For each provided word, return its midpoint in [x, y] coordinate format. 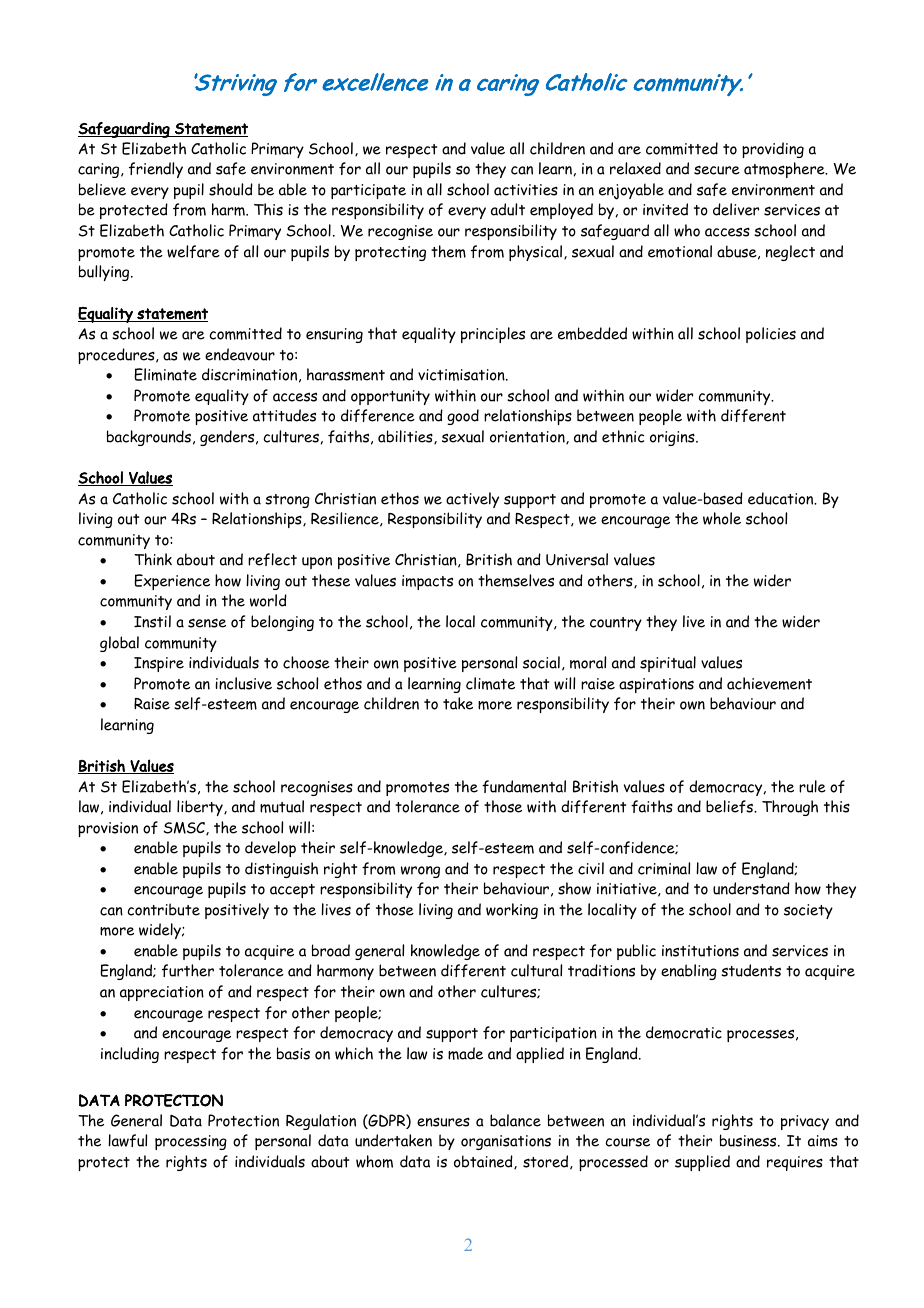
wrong [420, 872]
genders [228, 438]
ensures [443, 1122]
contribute [163, 909]
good [463, 417]
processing [191, 1142]
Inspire [159, 664]
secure [717, 170]
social [541, 662]
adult [508, 209]
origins [673, 438]
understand [751, 888]
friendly [156, 170]
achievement [769, 683]
